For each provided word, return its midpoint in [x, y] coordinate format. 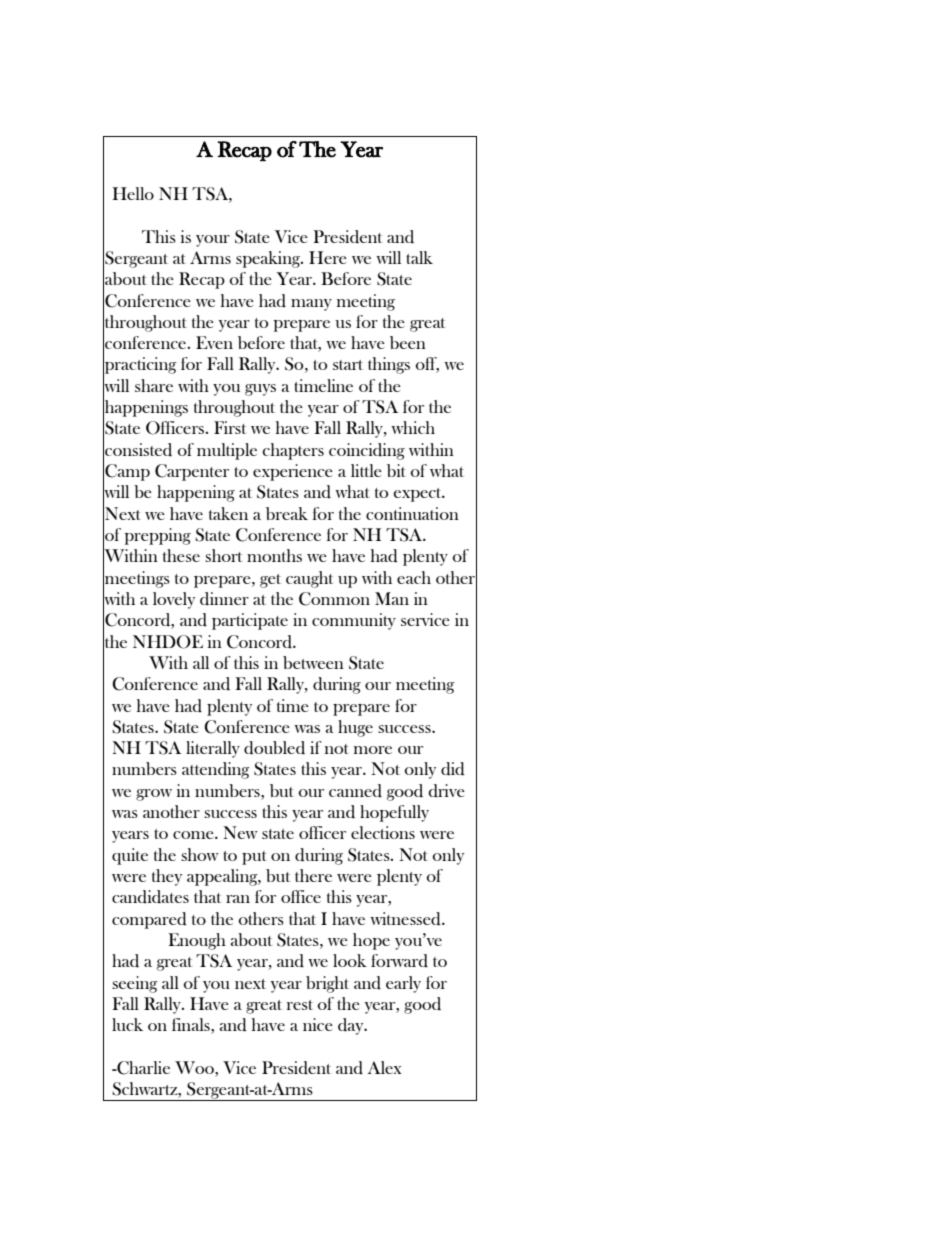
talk [419, 257]
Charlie [142, 1068]
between [313, 662]
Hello [133, 193]
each [414, 577]
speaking [269, 259]
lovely [174, 600]
